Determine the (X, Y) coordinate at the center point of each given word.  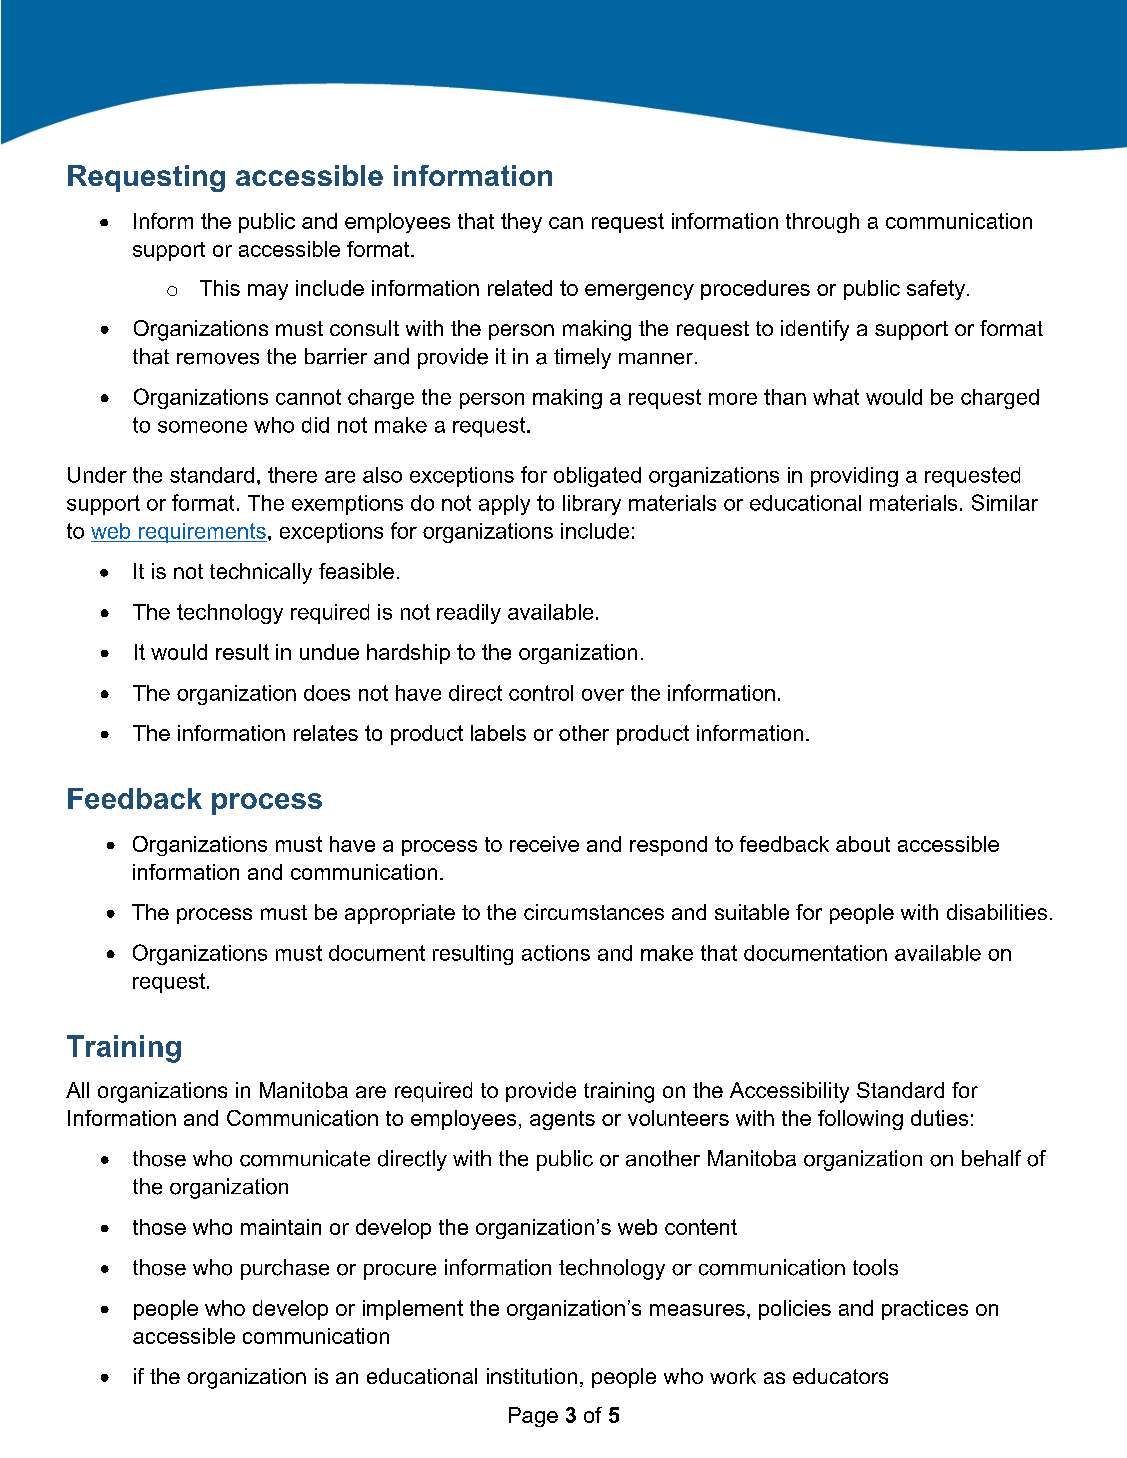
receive (544, 844)
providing (854, 477)
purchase (285, 1269)
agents (562, 1120)
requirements (202, 533)
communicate (305, 1158)
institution (532, 1376)
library (592, 505)
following (860, 1120)
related (520, 288)
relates (326, 733)
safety (937, 290)
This (220, 288)
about (863, 844)
